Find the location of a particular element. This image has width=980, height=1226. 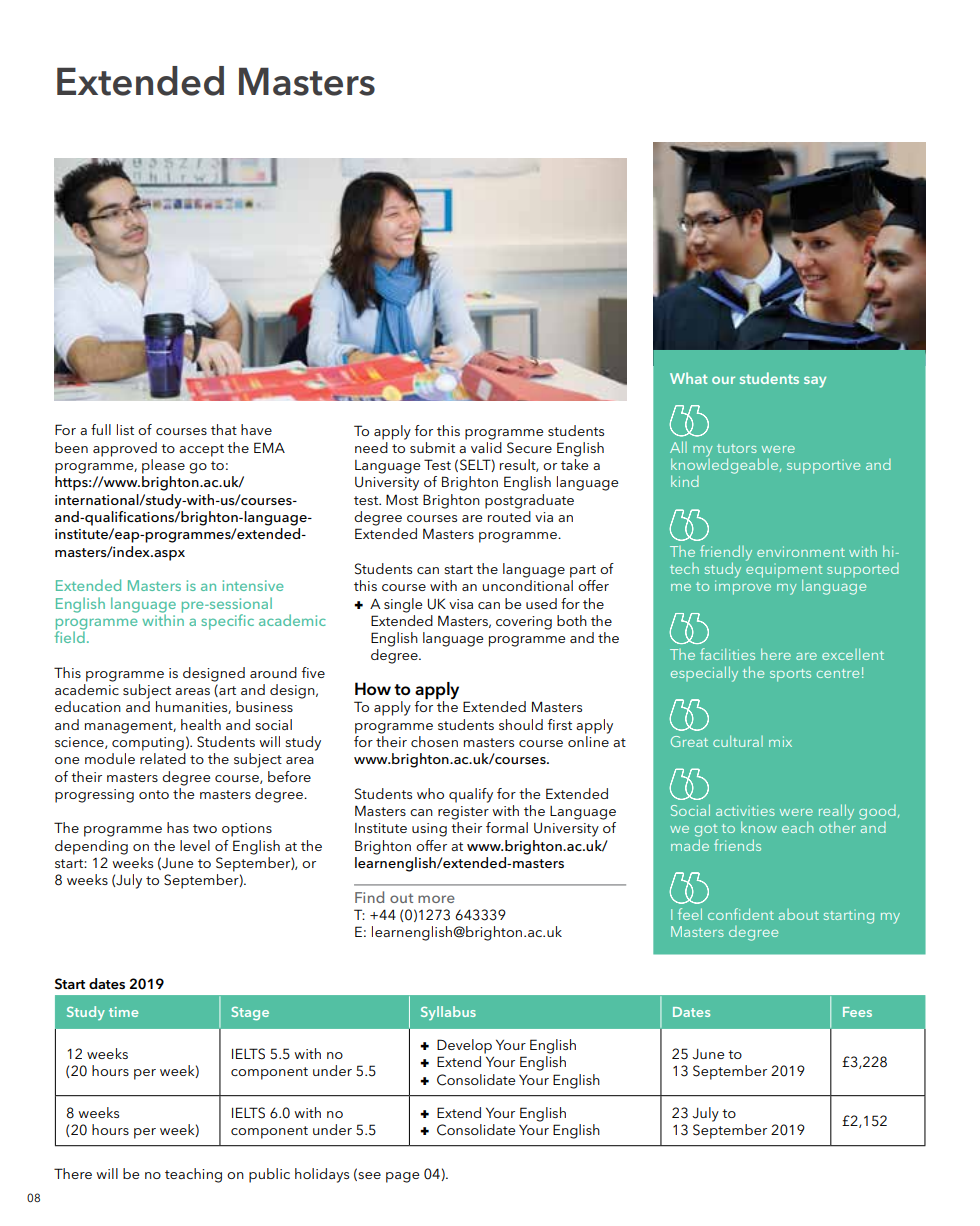

specific is located at coordinates (227, 622).
